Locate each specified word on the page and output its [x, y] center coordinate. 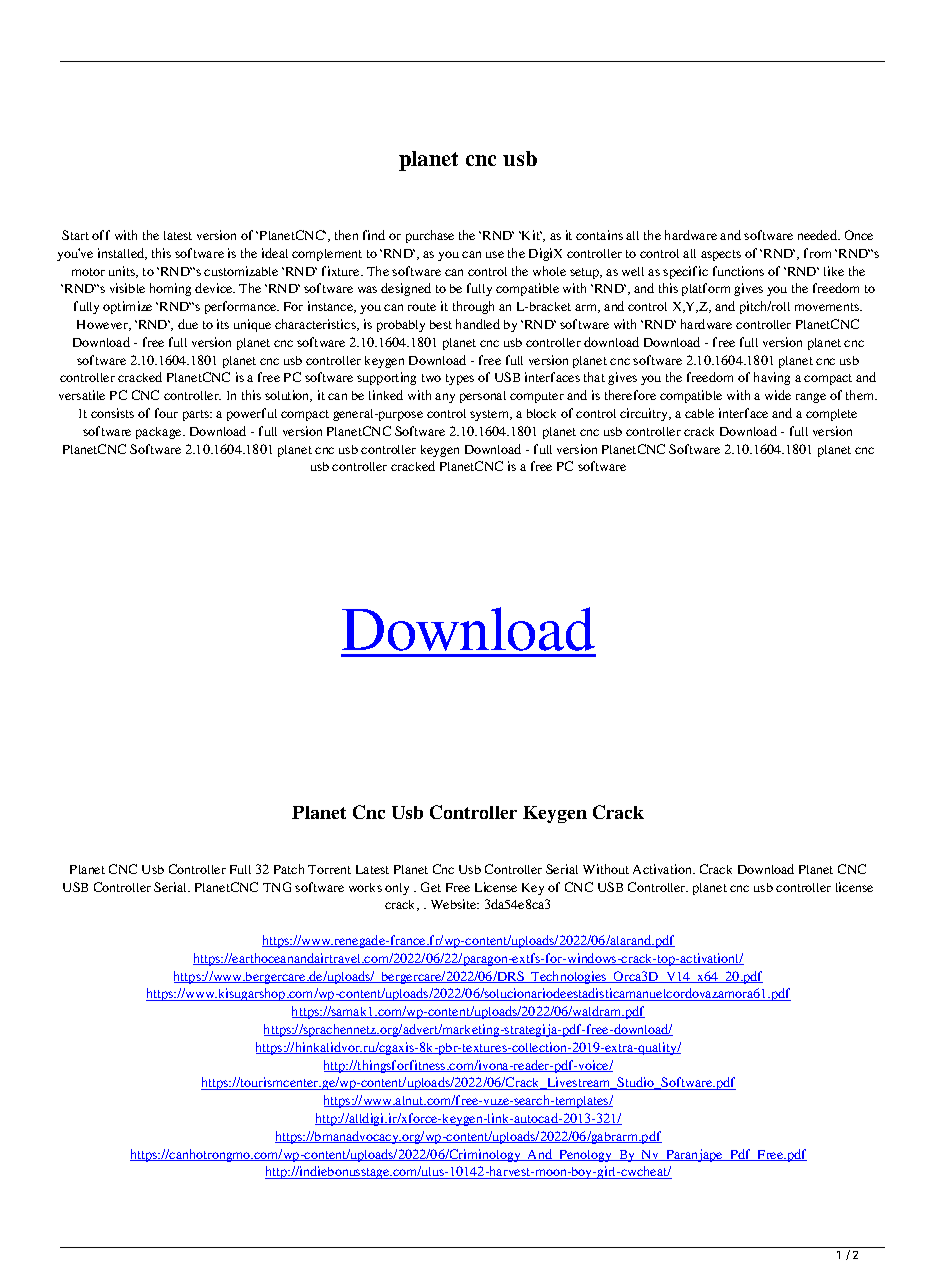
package [160, 433]
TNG [277, 887]
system [490, 415]
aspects [721, 255]
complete [831, 415]
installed [122, 254]
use [495, 254]
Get [431, 887]
